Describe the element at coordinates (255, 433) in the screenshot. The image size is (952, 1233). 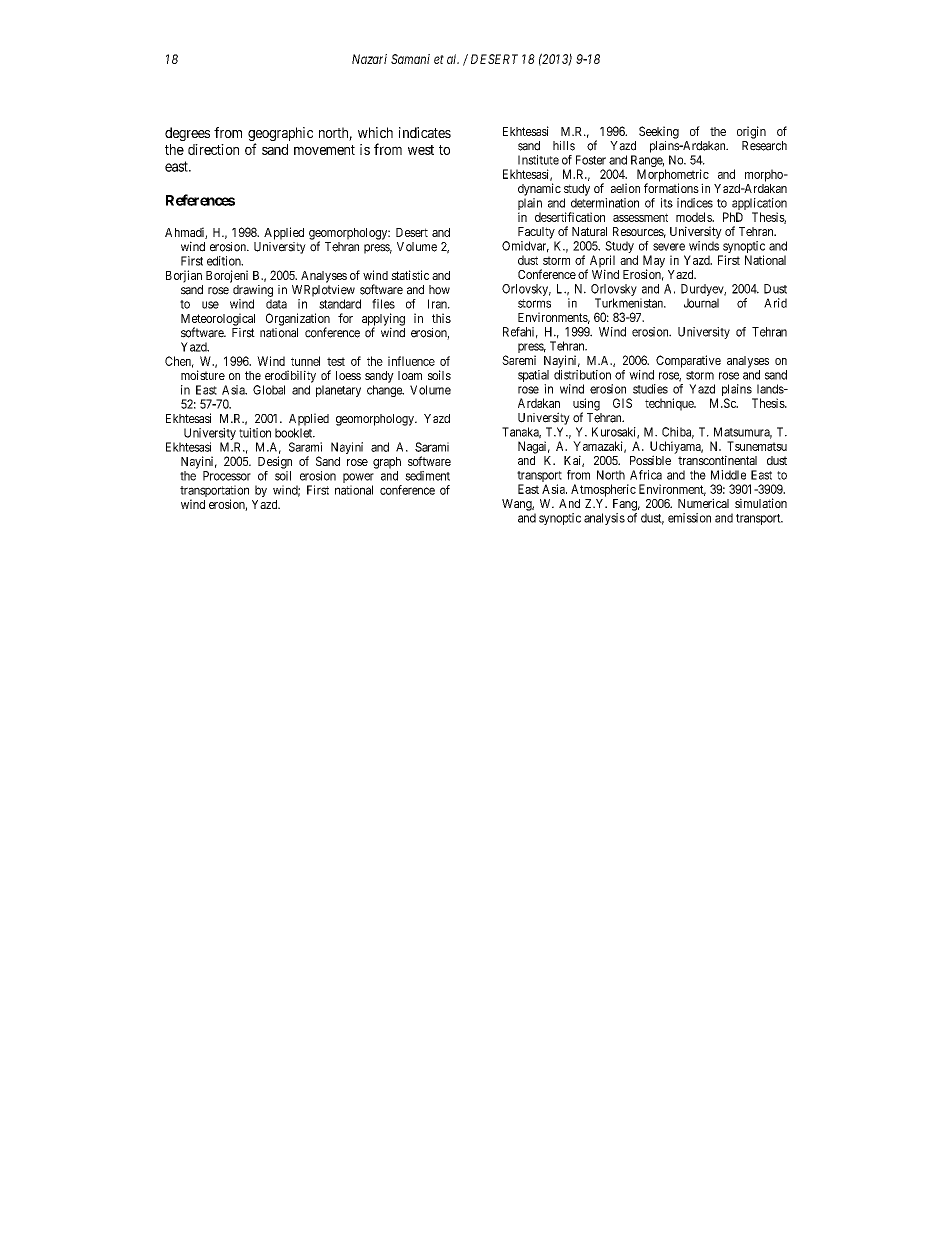
I see `tuition` at that location.
